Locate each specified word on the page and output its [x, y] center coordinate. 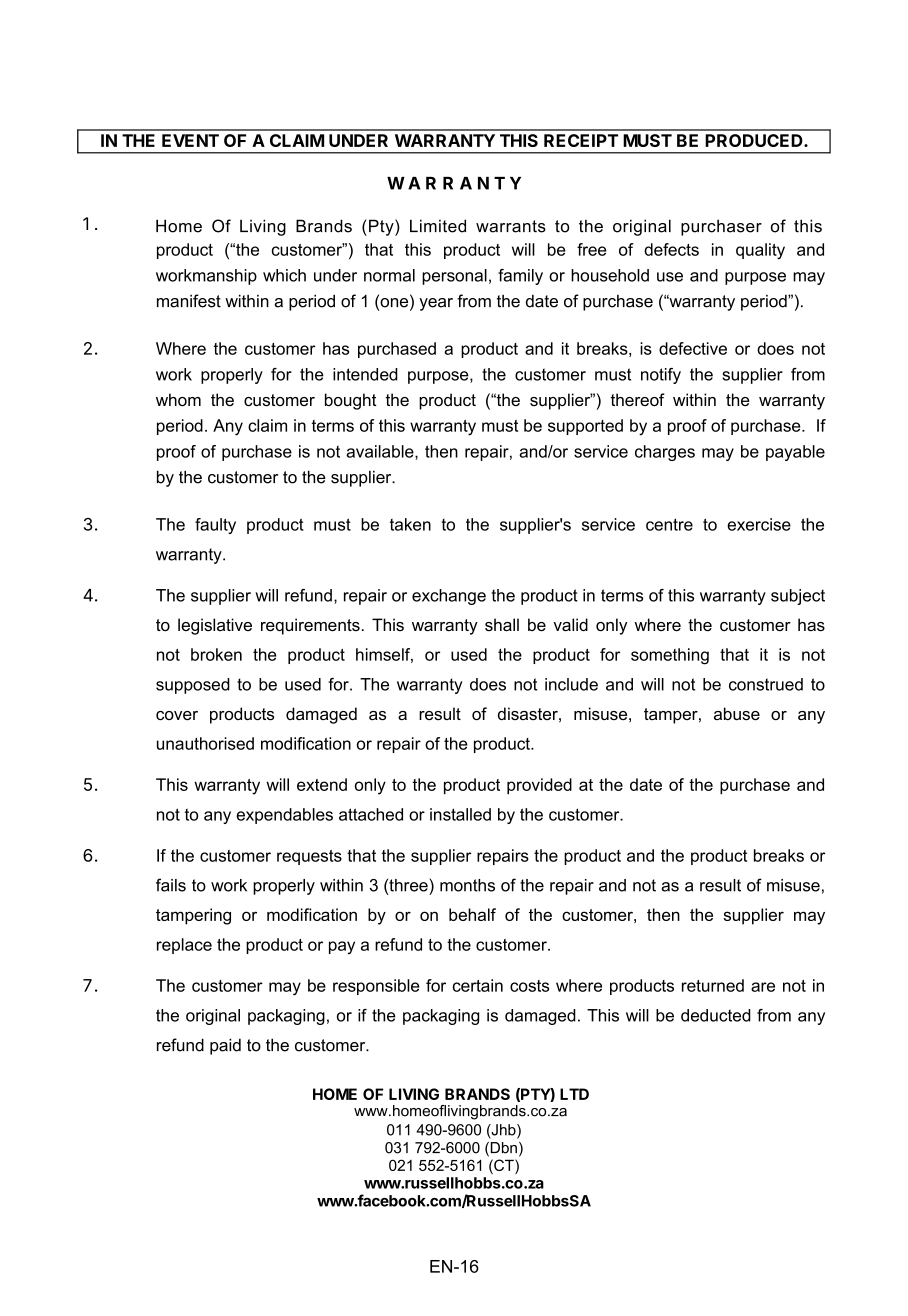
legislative [215, 626]
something [670, 656]
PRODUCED [755, 140]
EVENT [190, 140]
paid [225, 1046]
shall [502, 624]
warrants [511, 226]
